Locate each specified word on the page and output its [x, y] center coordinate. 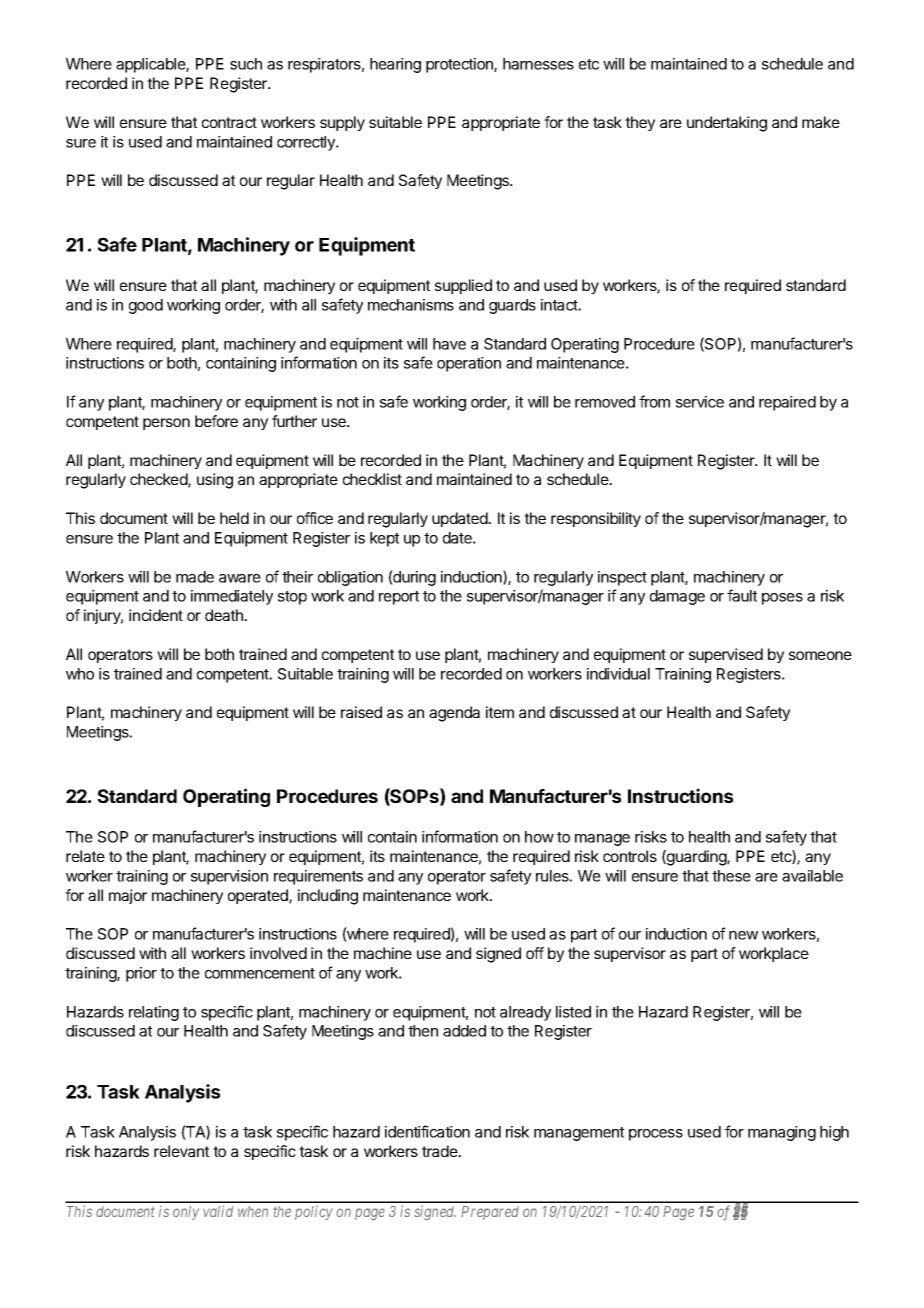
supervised [726, 655]
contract [229, 122]
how [539, 837]
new [743, 935]
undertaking [727, 124]
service [700, 402]
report [399, 598]
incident [156, 615]
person [166, 424]
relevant [181, 1151]
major [128, 896]
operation [469, 364]
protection [460, 65]
